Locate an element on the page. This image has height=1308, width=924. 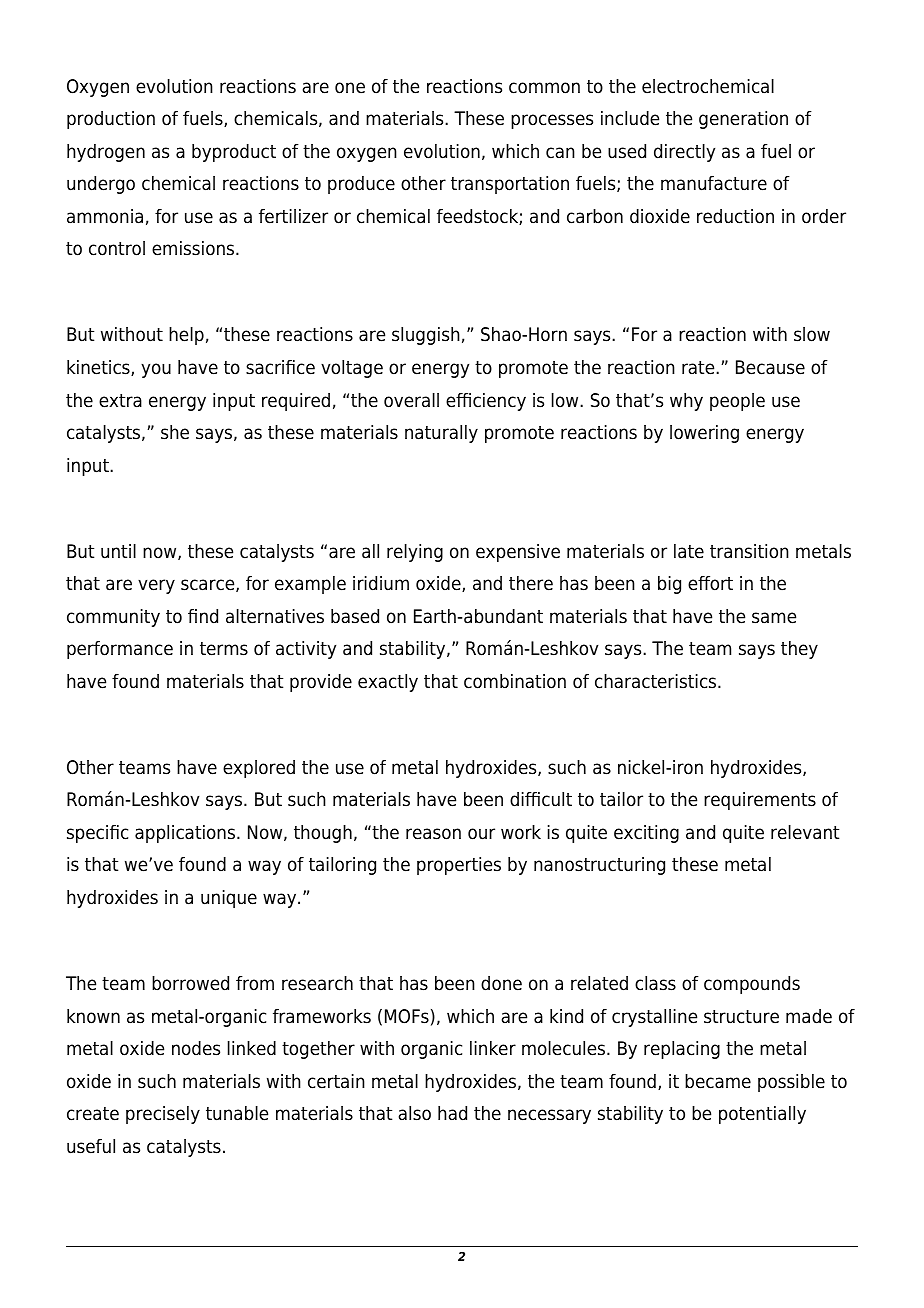
there is located at coordinates (531, 583).
